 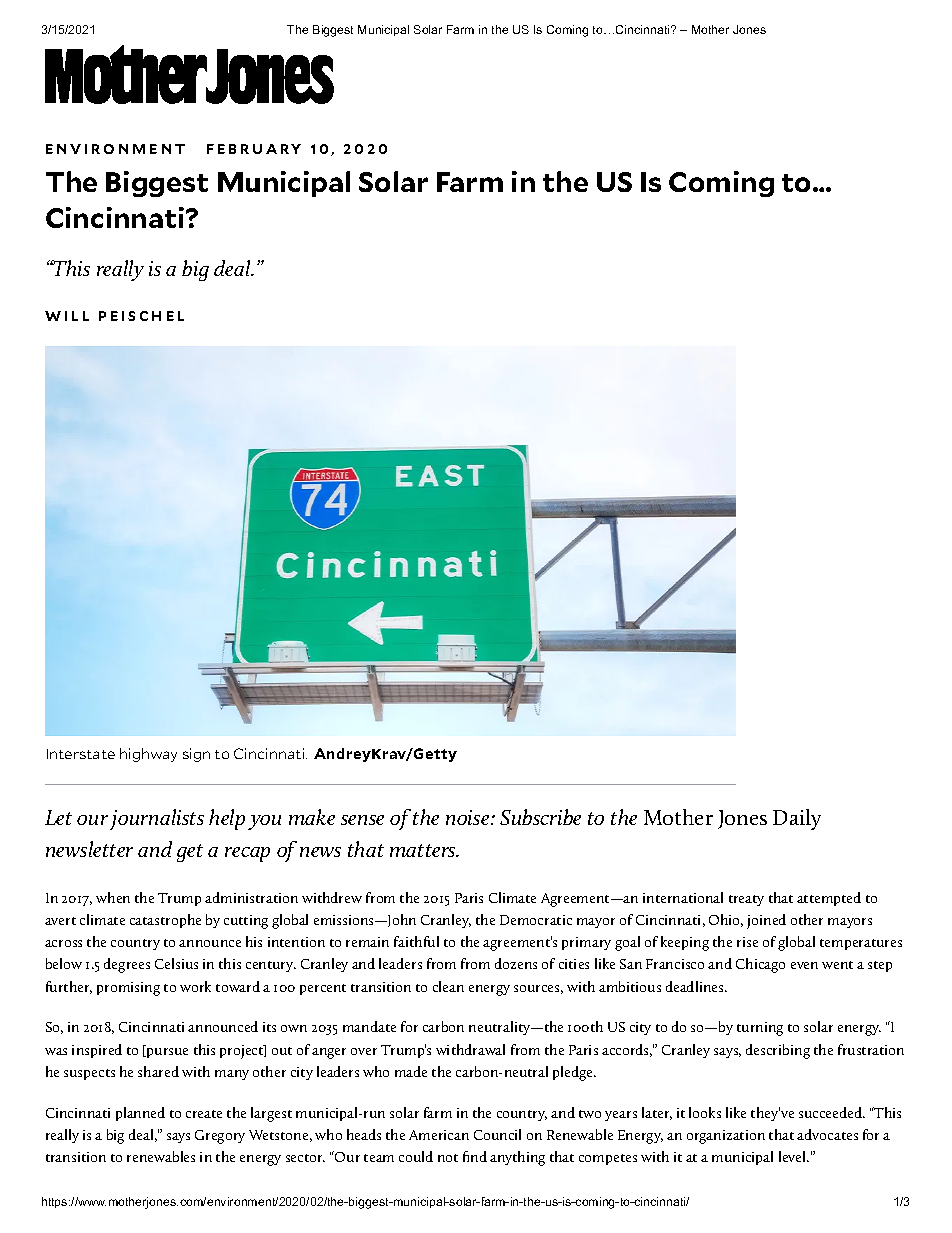 I want to click on Gregory, so click(x=220, y=1137).
